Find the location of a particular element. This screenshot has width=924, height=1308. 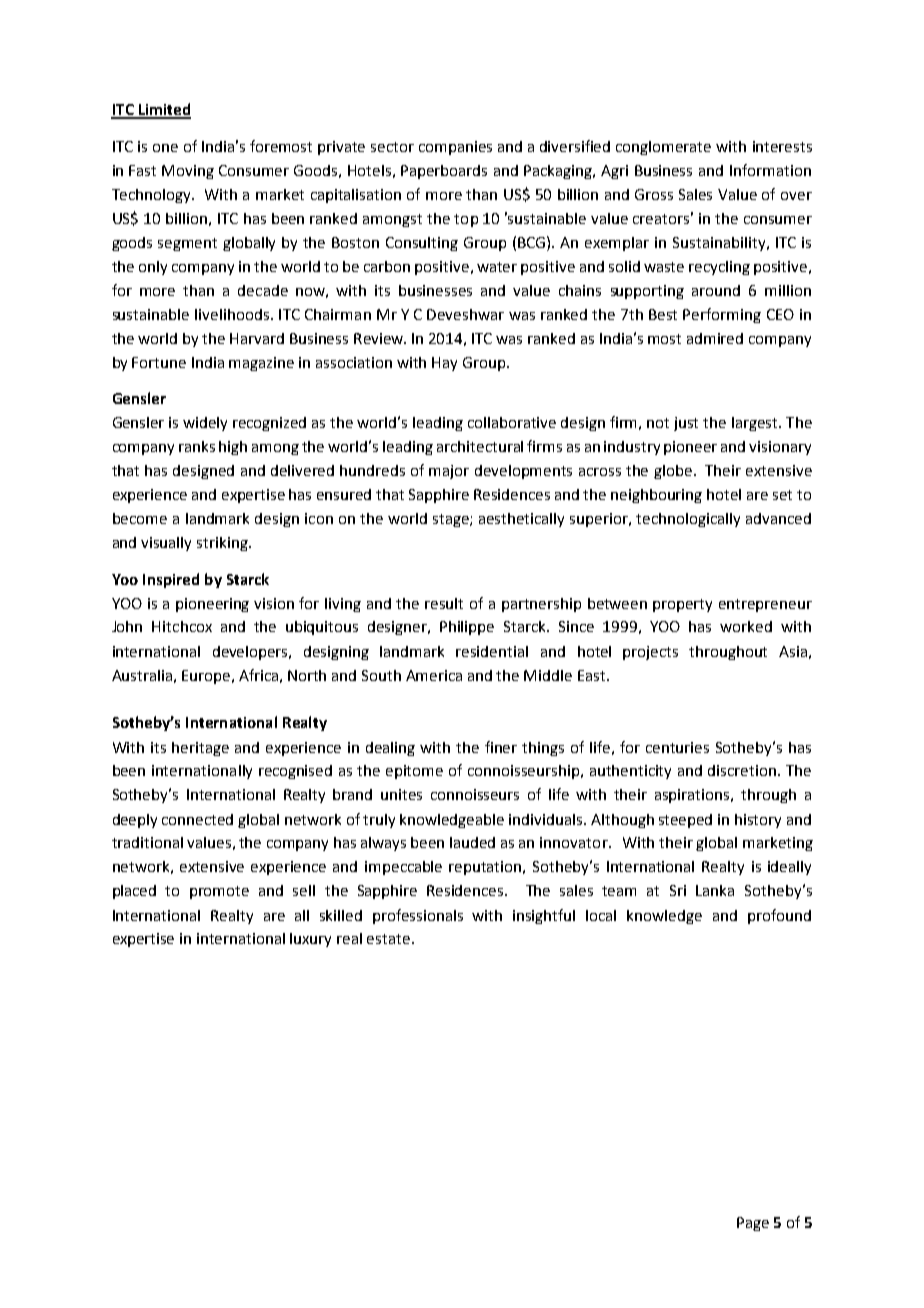

developers is located at coordinates (252, 653).
